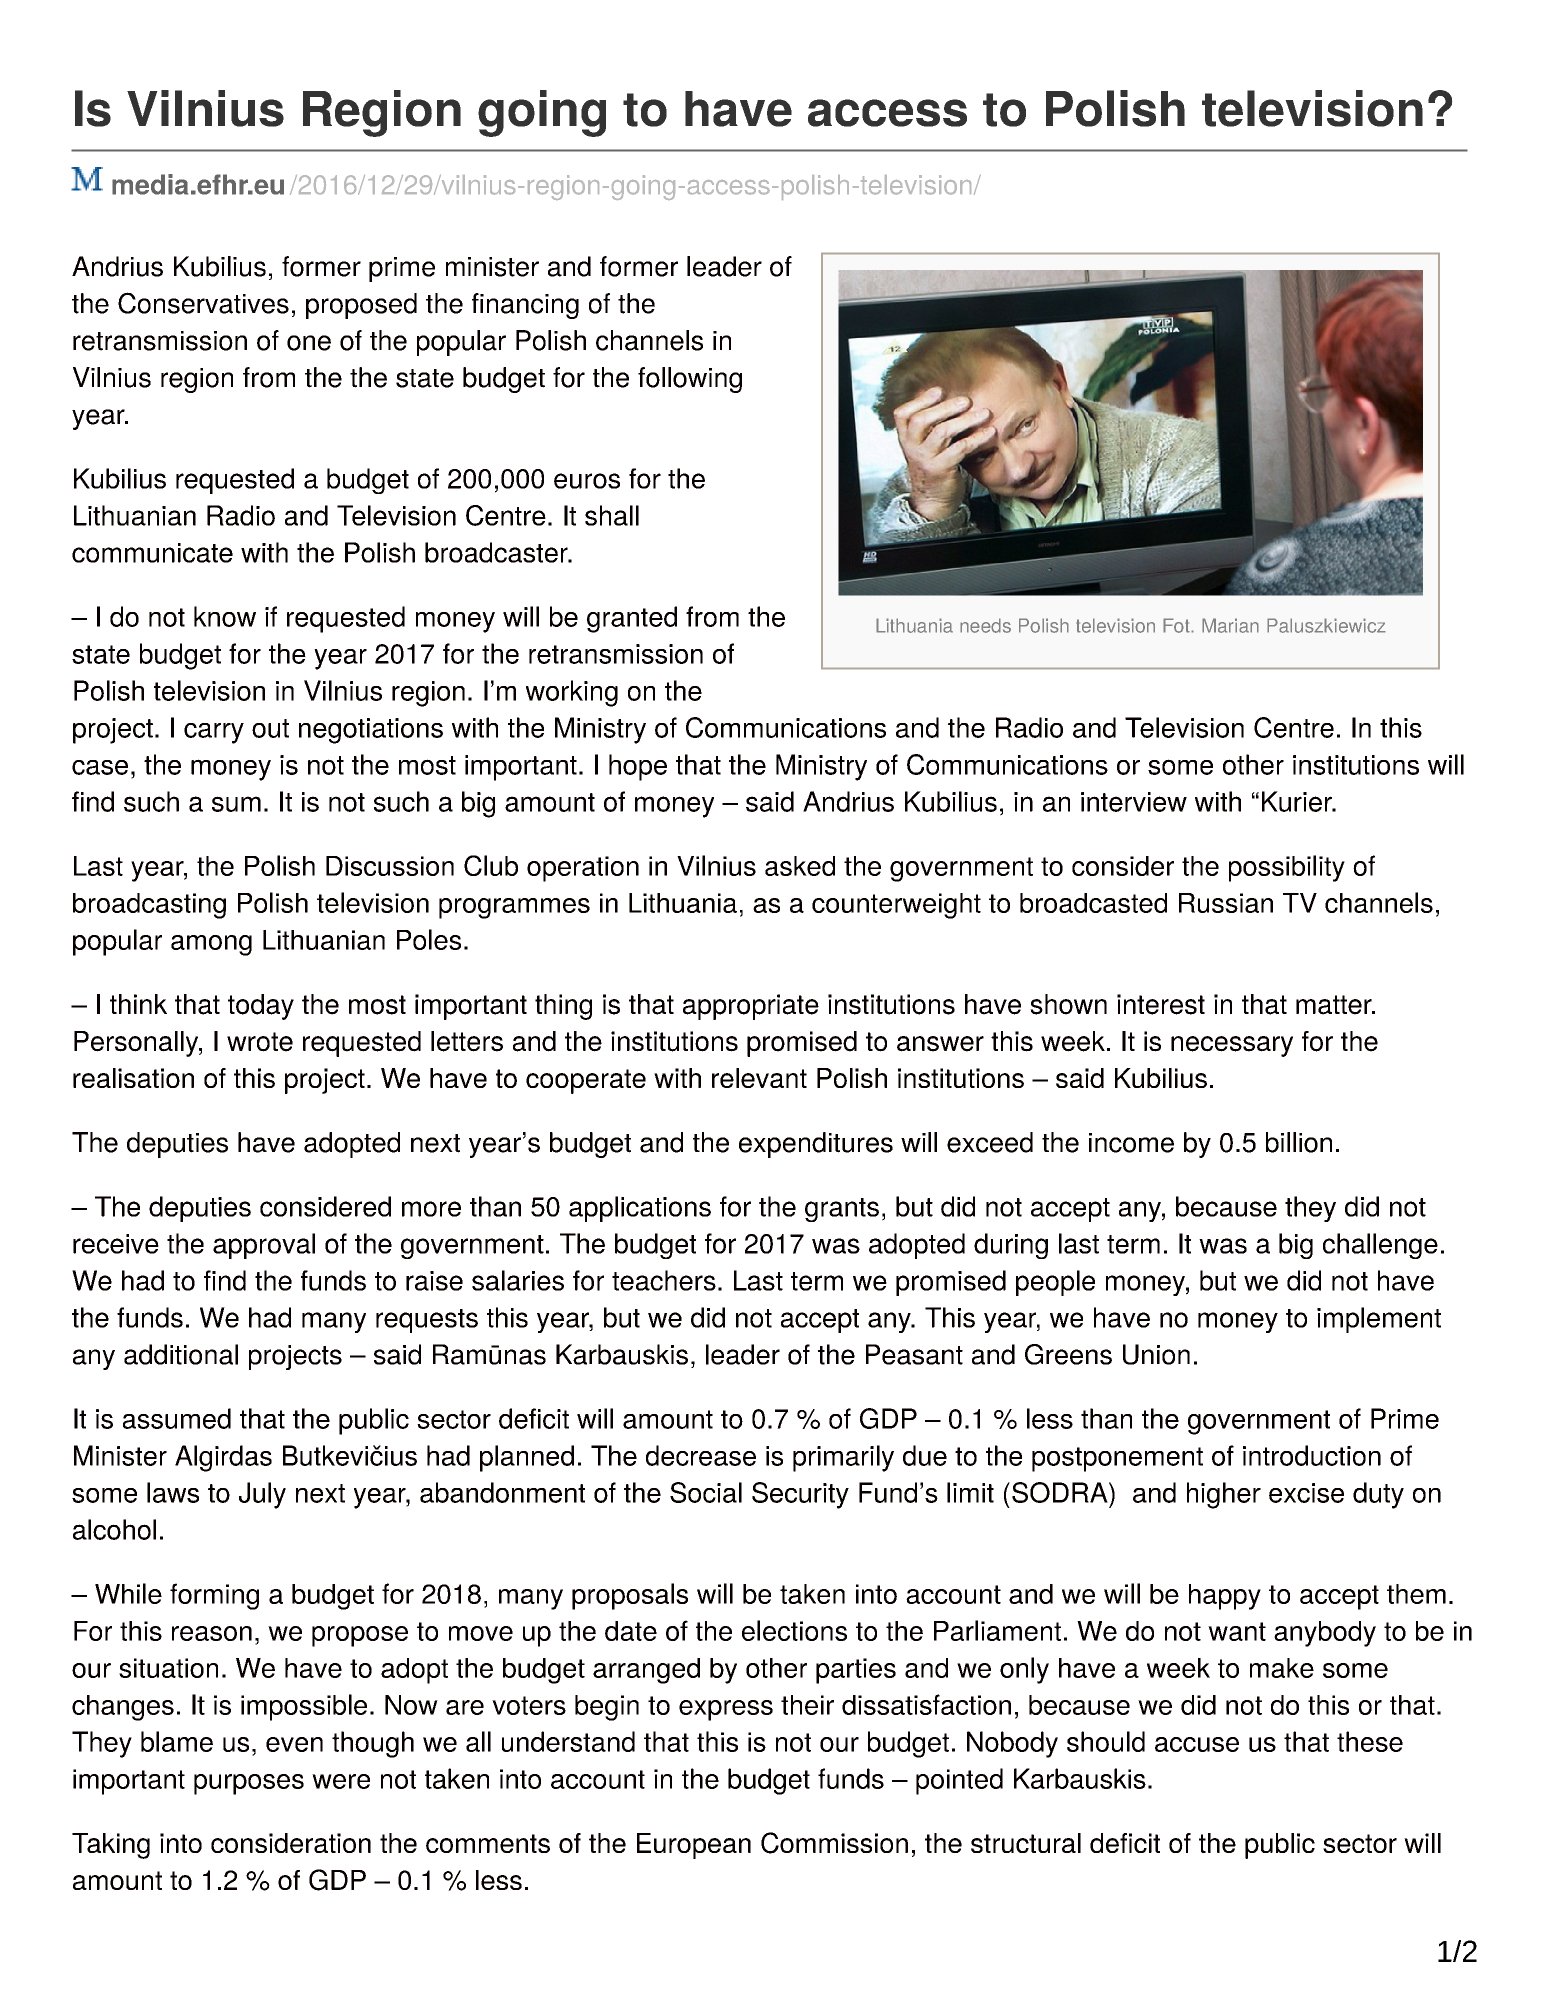 The width and height of the screenshot is (1550, 2006). Describe the element at coordinates (260, 1042) in the screenshot. I see `wrote` at that location.
